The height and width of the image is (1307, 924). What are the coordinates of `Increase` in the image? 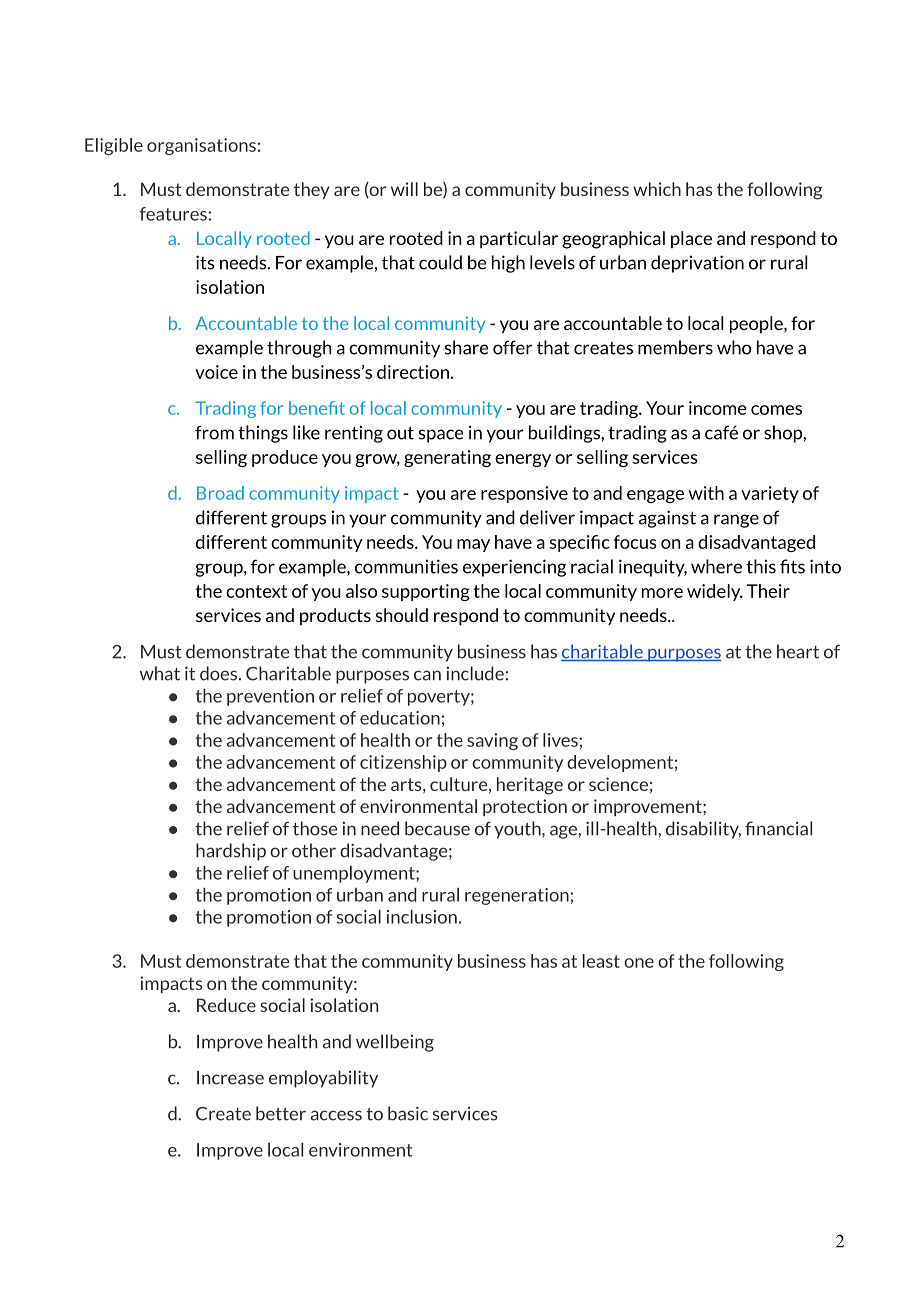 It's located at (230, 1078).
